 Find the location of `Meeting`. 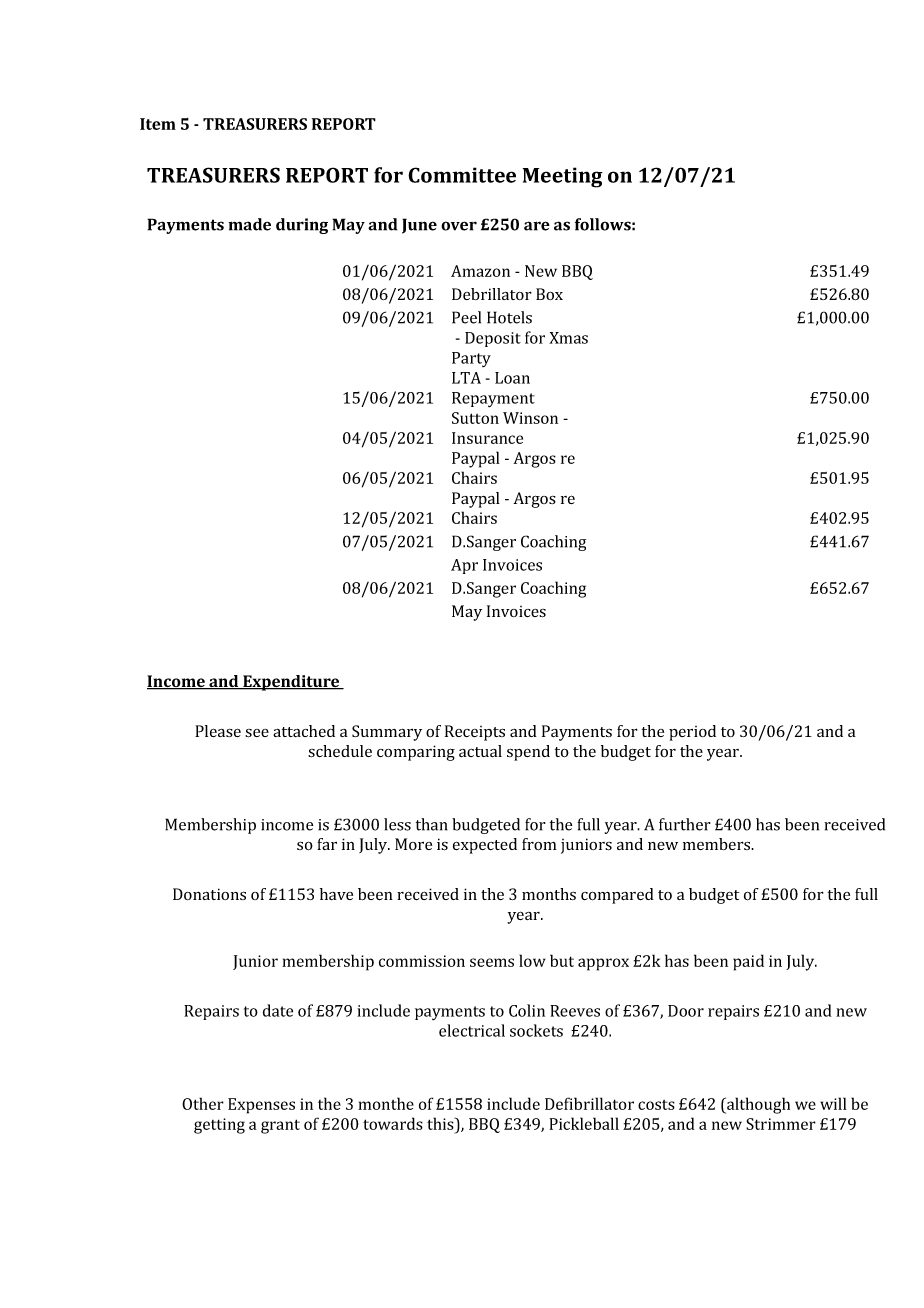

Meeting is located at coordinates (563, 177).
